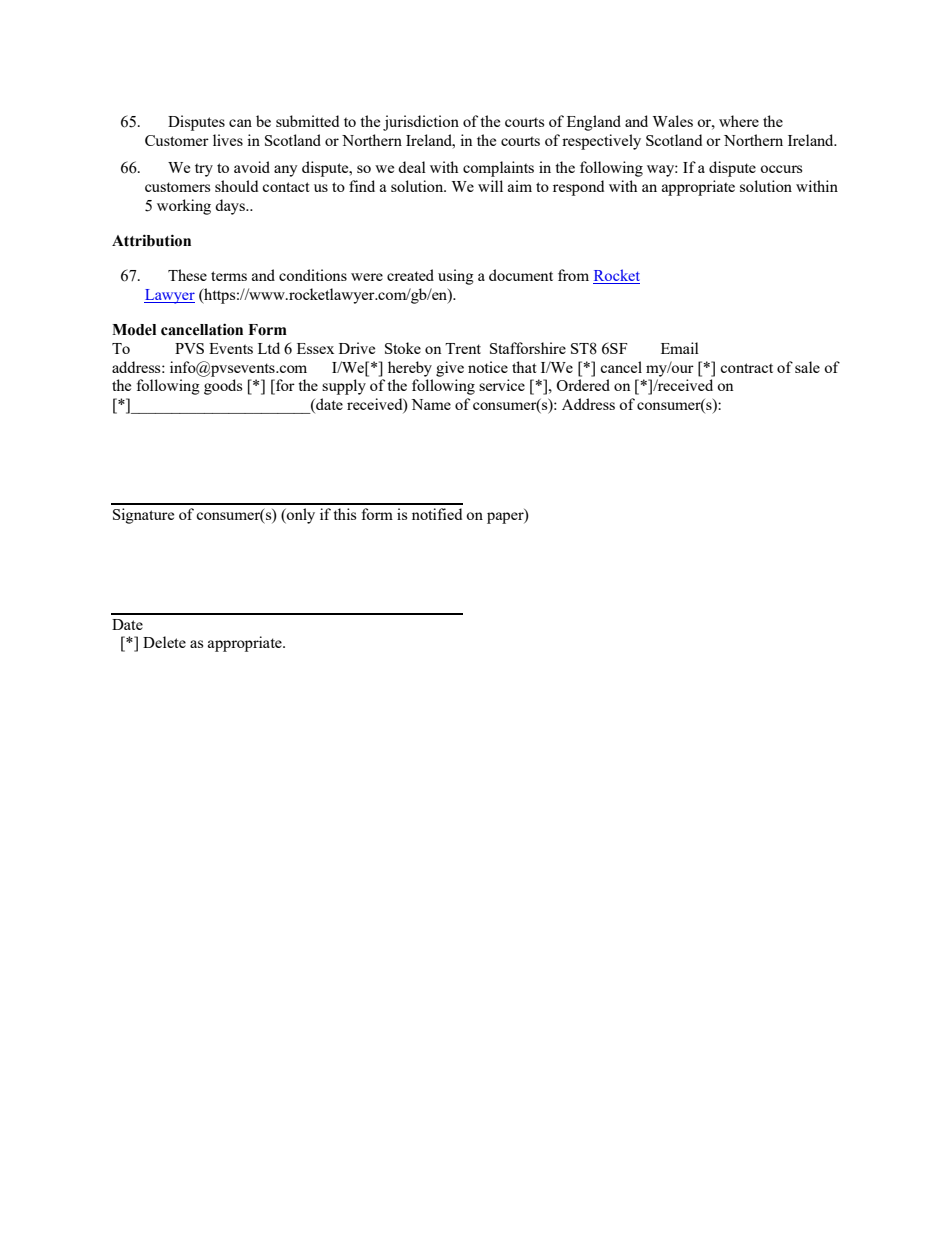  I want to click on contract, so click(746, 368).
